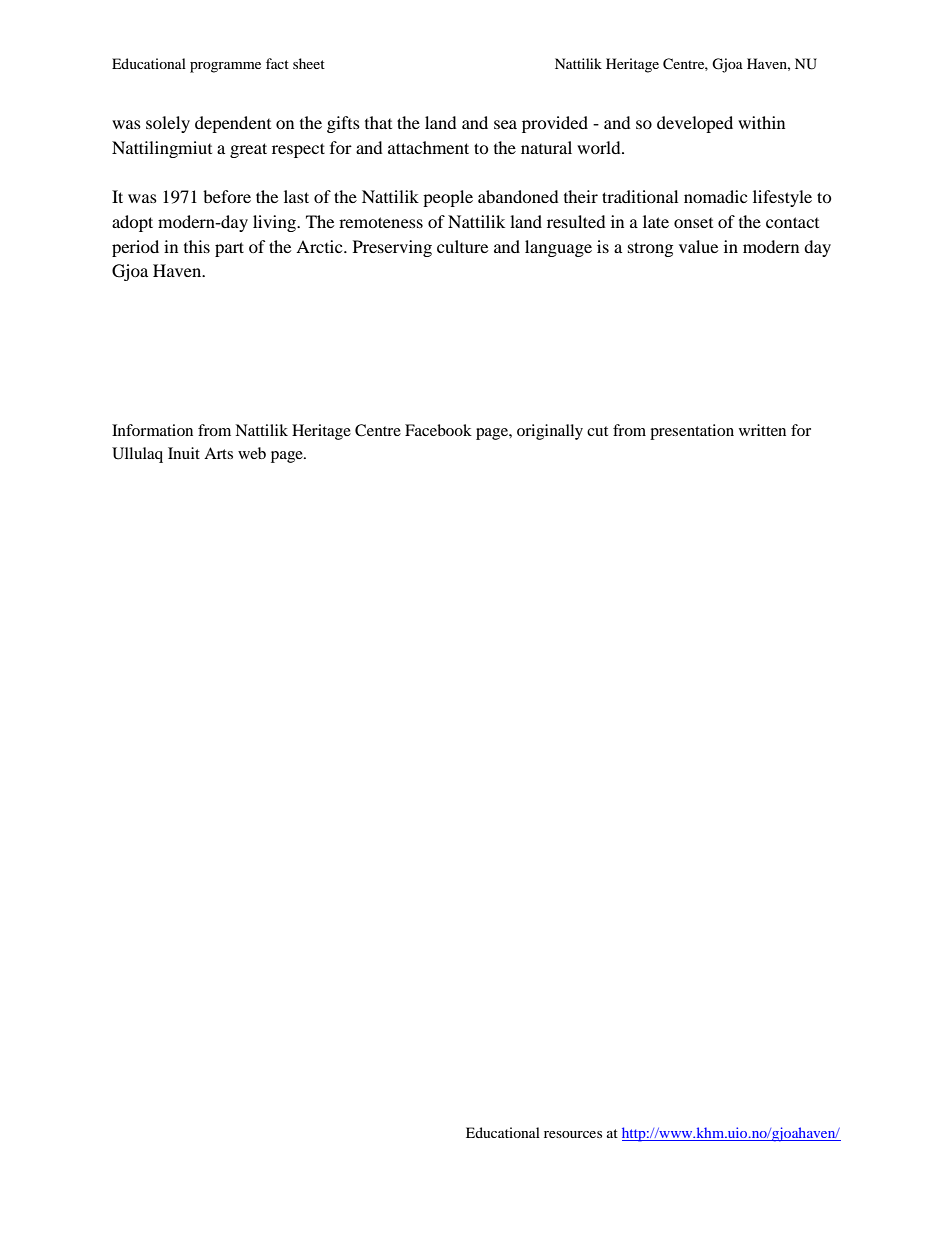 The image size is (952, 1233). I want to click on developed, so click(695, 124).
